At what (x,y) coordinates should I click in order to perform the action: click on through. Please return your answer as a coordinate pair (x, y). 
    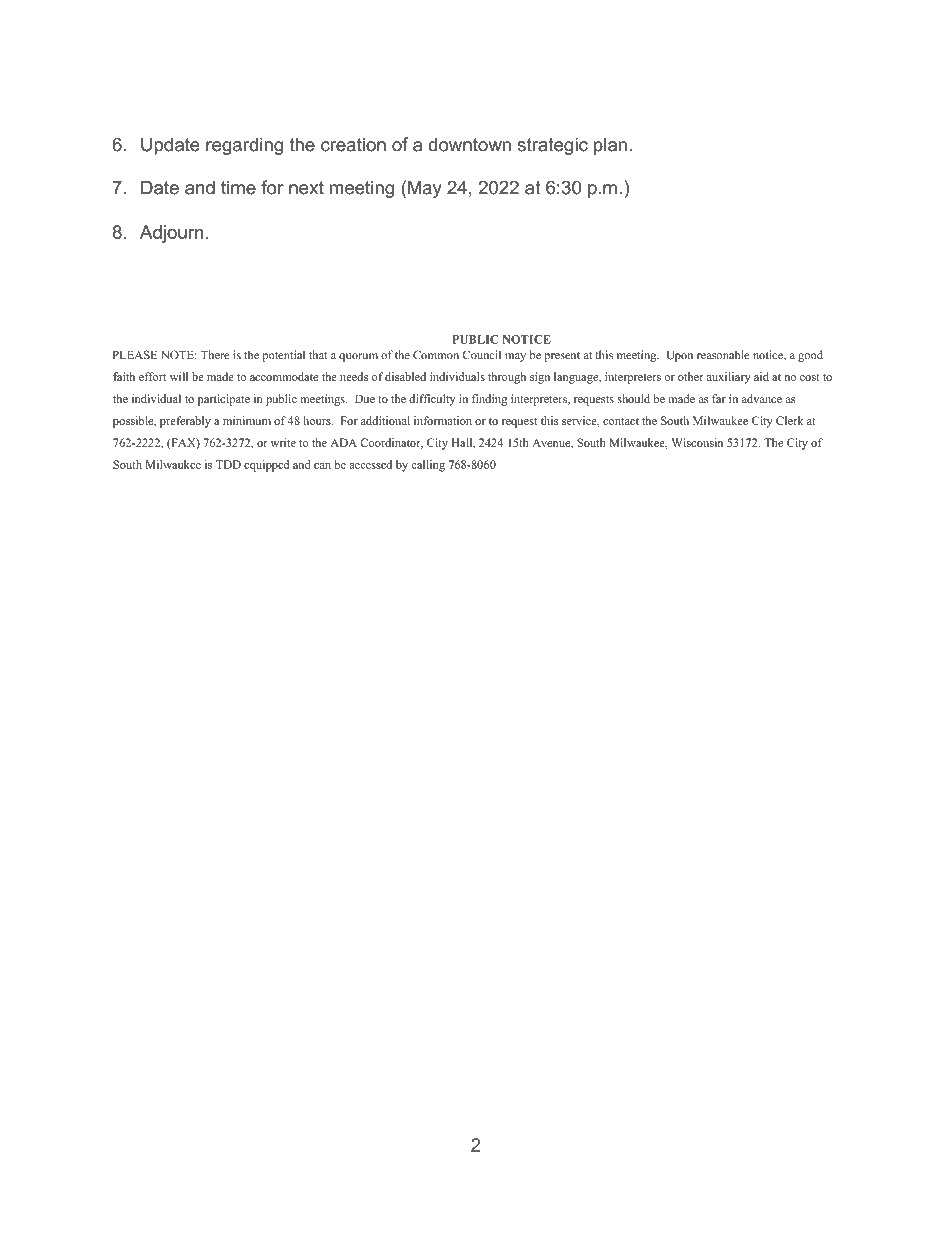
    Looking at the image, I should click on (507, 378).
